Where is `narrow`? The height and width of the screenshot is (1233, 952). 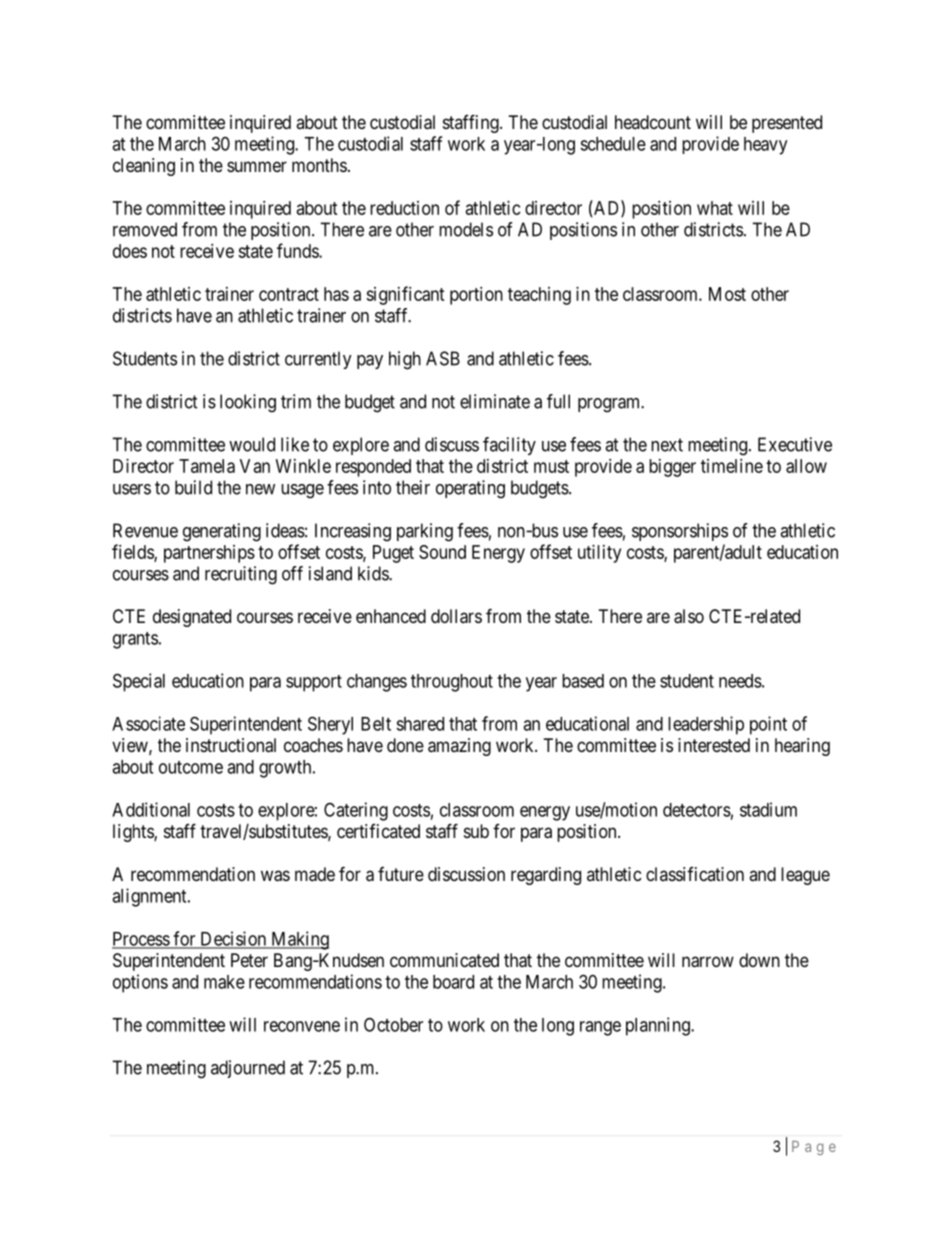
narrow is located at coordinates (708, 962).
